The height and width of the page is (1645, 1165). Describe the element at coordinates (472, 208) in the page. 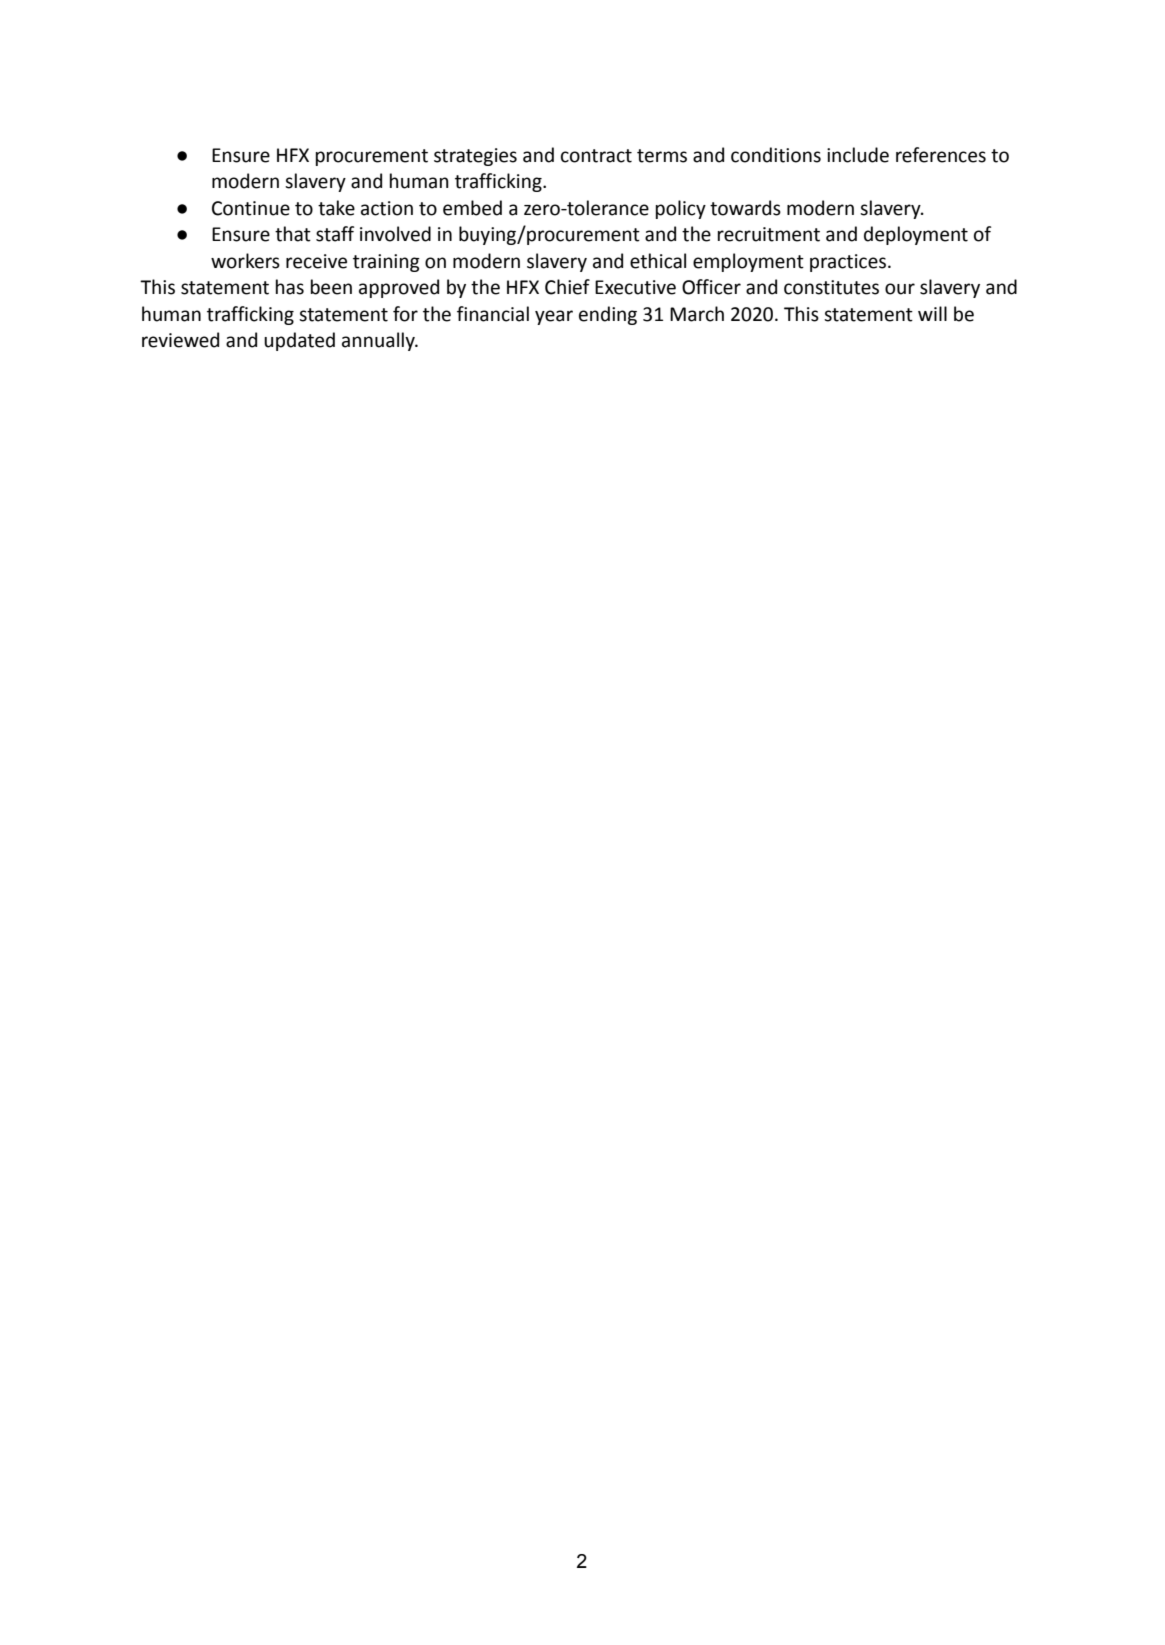

I see `embed` at that location.
